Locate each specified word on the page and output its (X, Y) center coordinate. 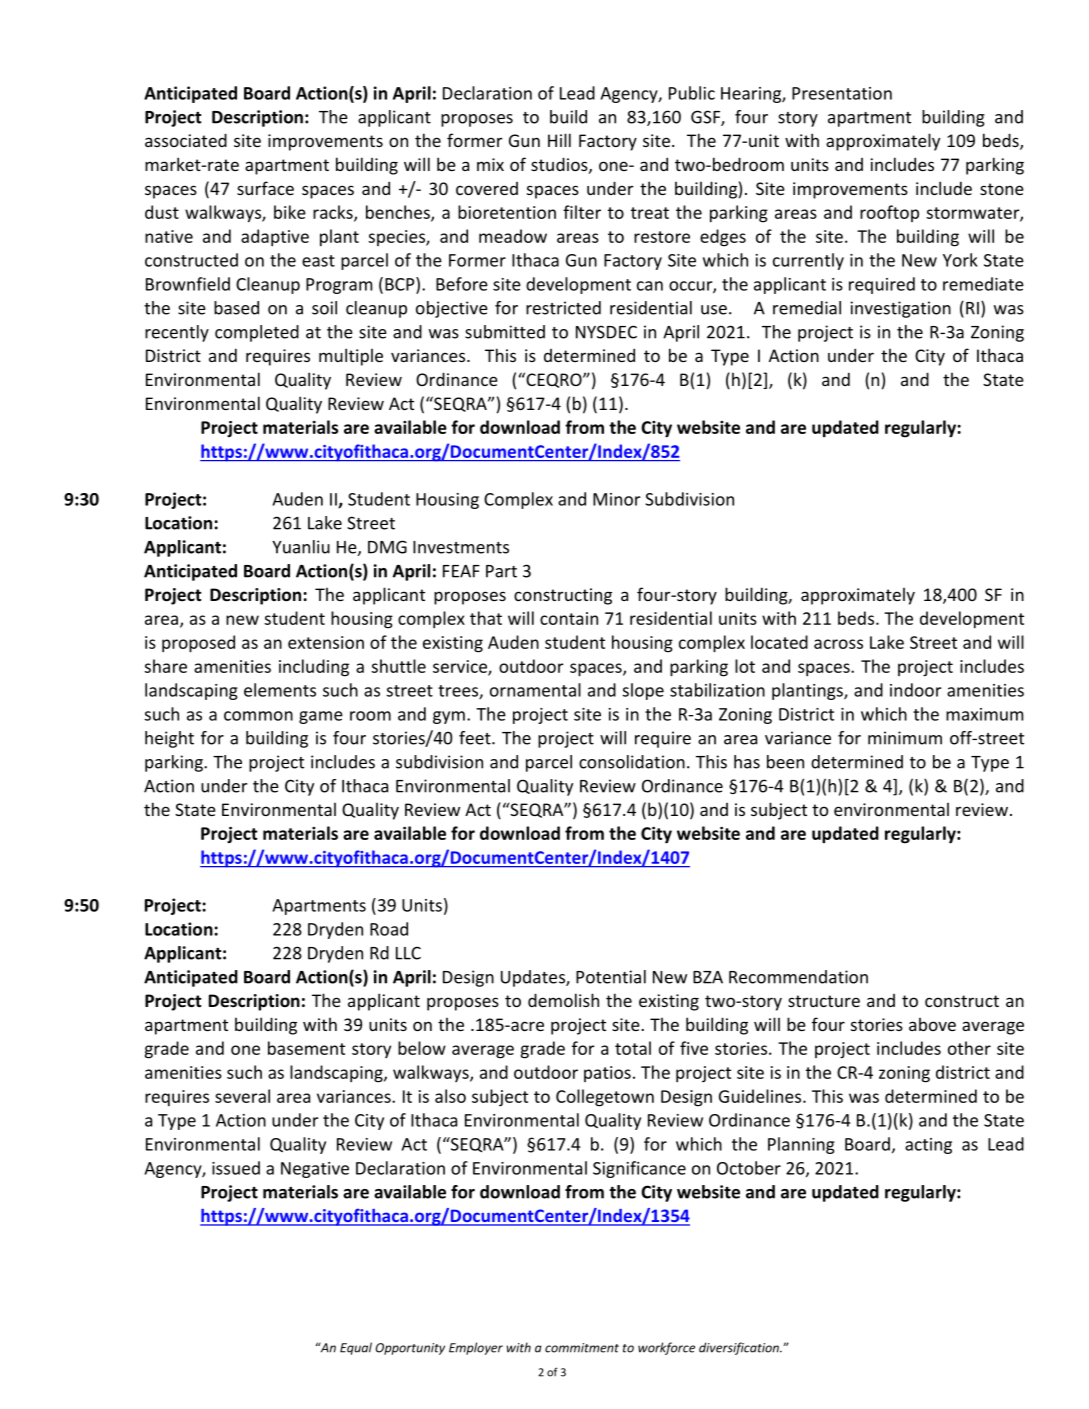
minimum (905, 738)
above (932, 1024)
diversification (740, 1348)
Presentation (842, 93)
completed (257, 333)
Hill (559, 140)
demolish (563, 1000)
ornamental (535, 690)
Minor (616, 499)
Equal (356, 1348)
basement (306, 1048)
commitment (582, 1348)
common (258, 716)
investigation (900, 309)
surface (265, 188)
